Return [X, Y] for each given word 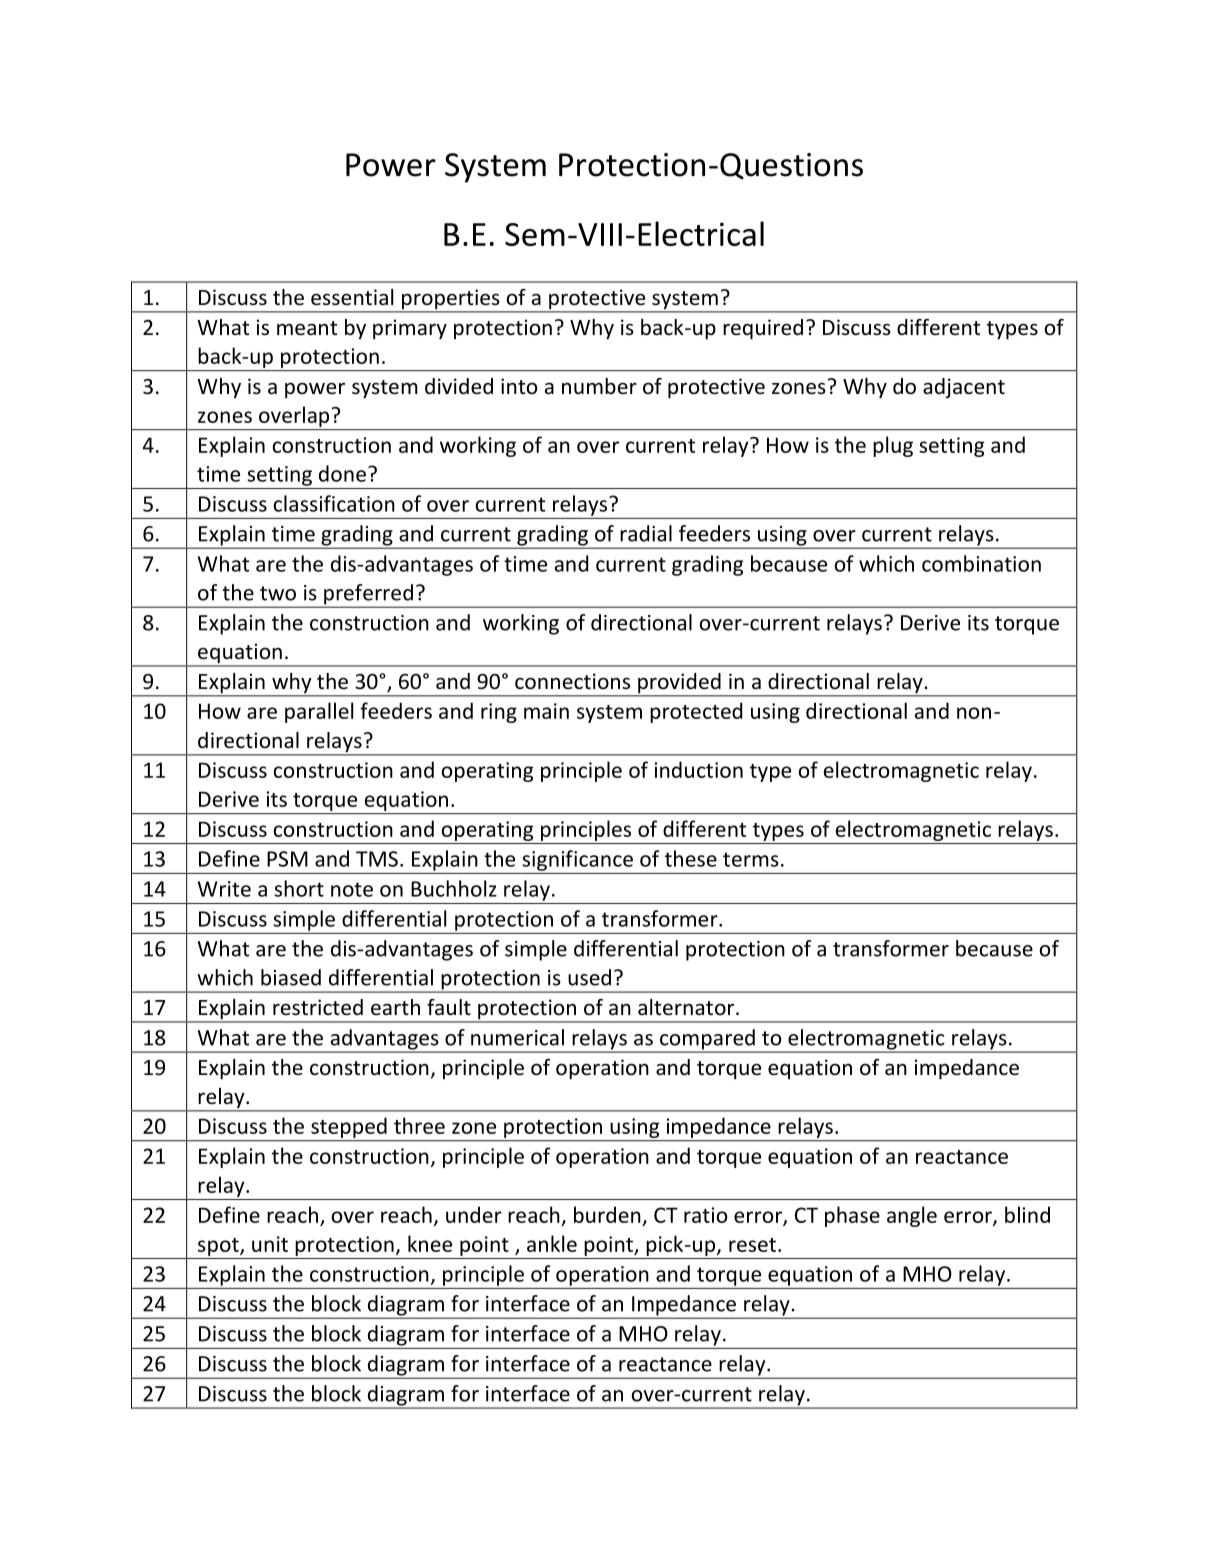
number [599, 386]
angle [912, 1216]
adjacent [964, 388]
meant [307, 328]
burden [607, 1214]
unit [270, 1244]
